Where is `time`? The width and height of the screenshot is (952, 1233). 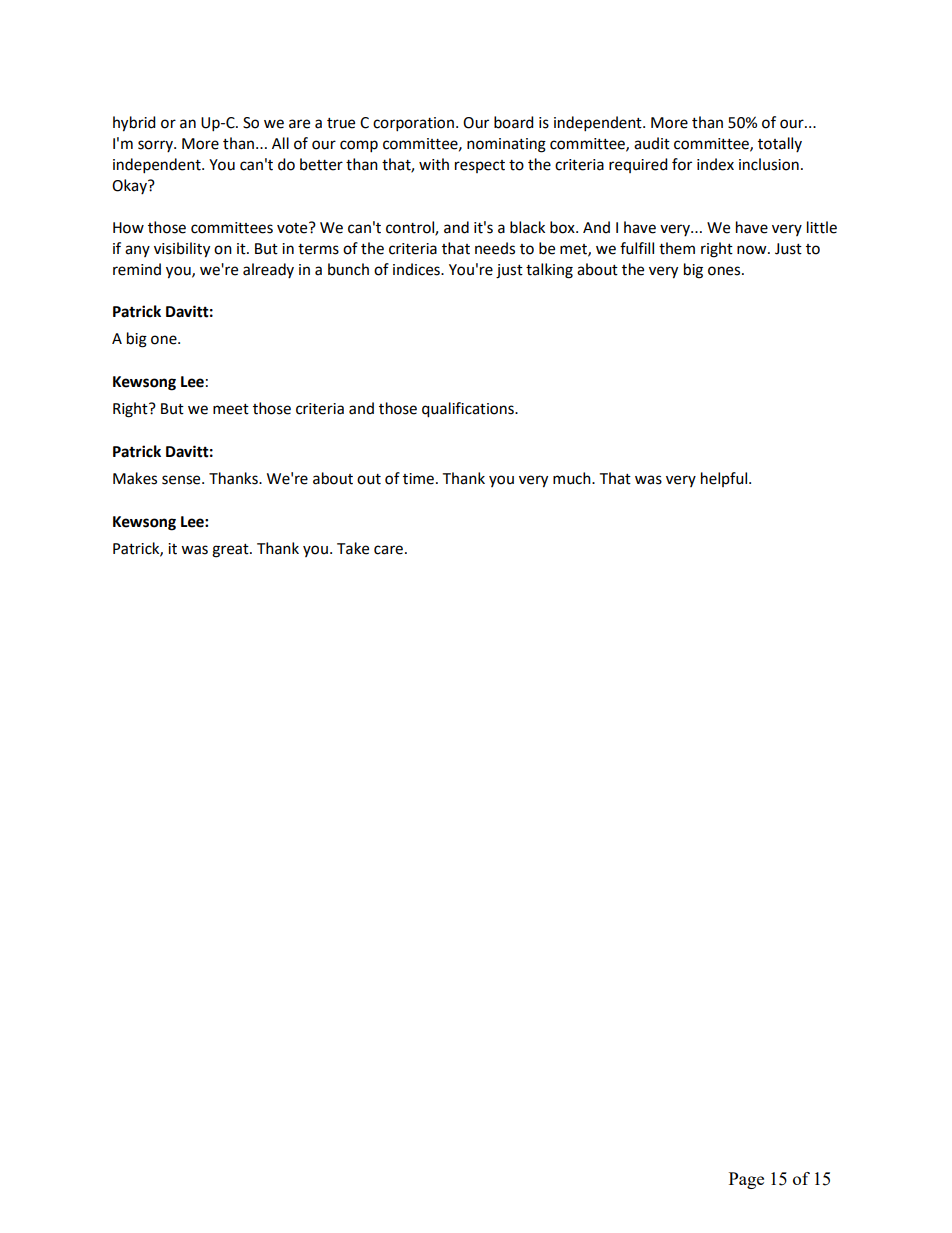
time is located at coordinates (420, 479).
